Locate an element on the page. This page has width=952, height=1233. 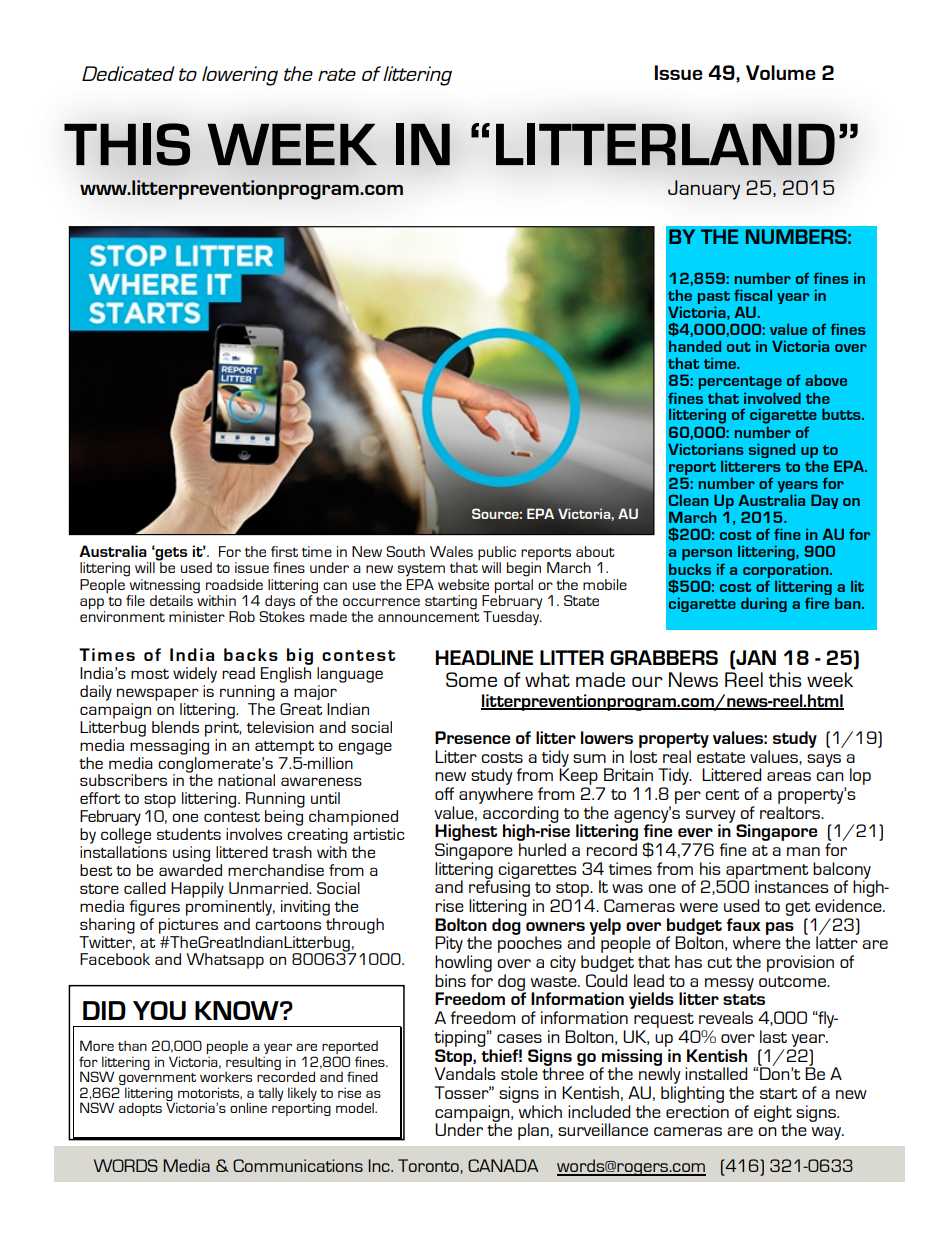
during is located at coordinates (764, 604).
